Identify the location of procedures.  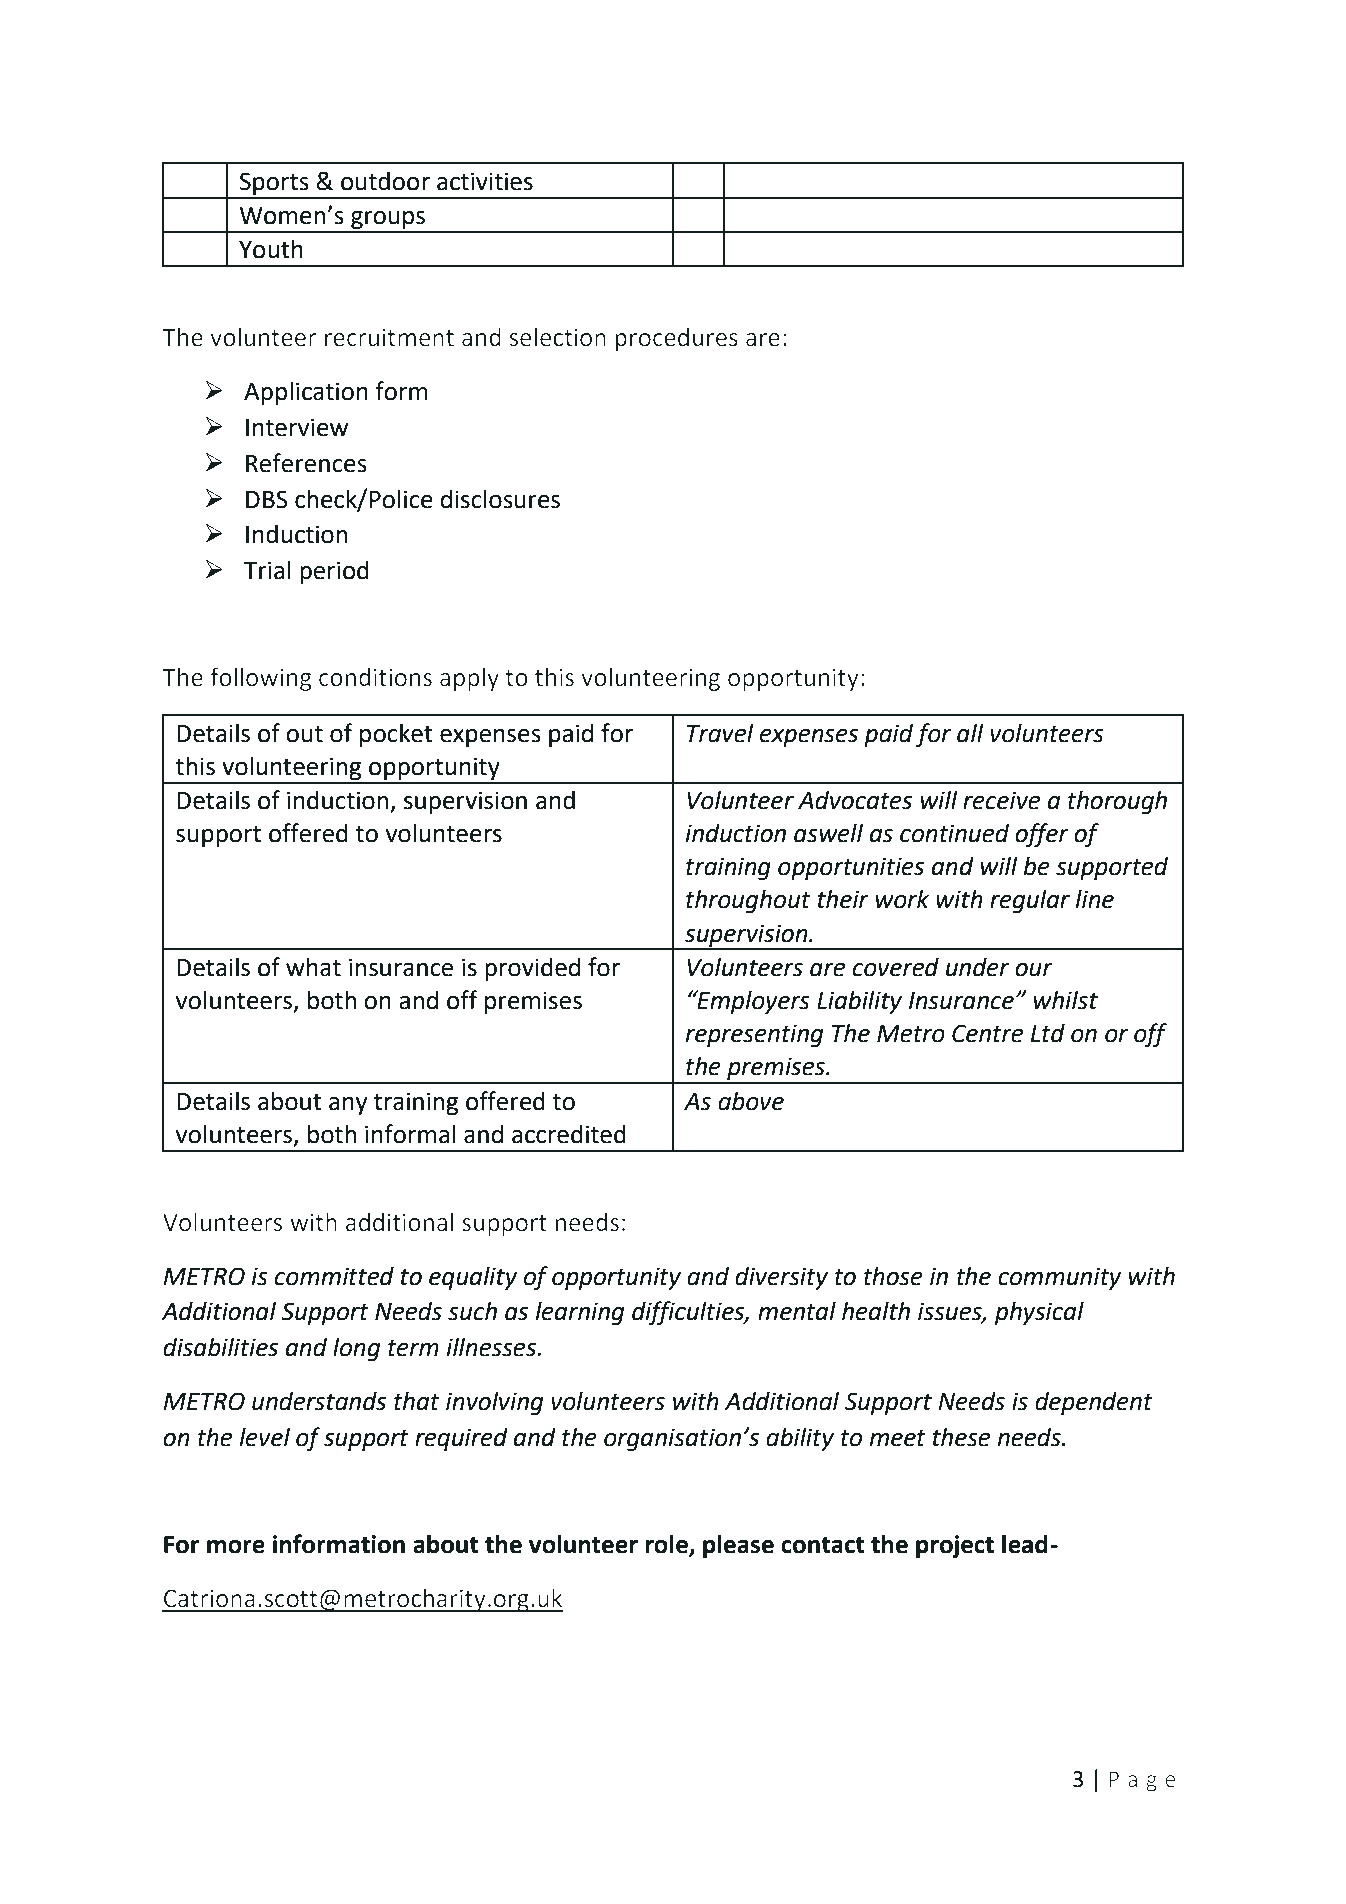
(676, 339).
